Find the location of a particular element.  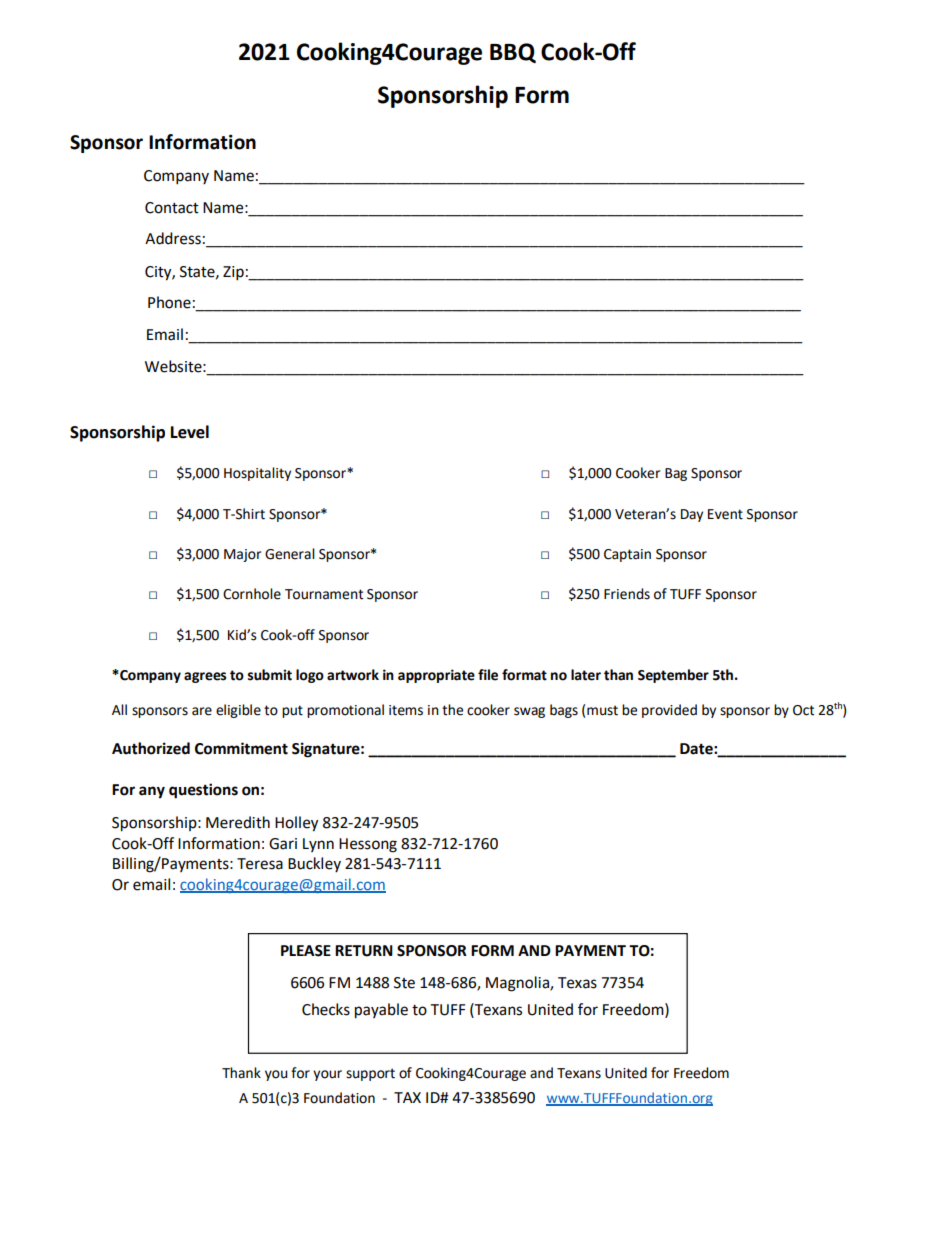

your is located at coordinates (327, 1075).
